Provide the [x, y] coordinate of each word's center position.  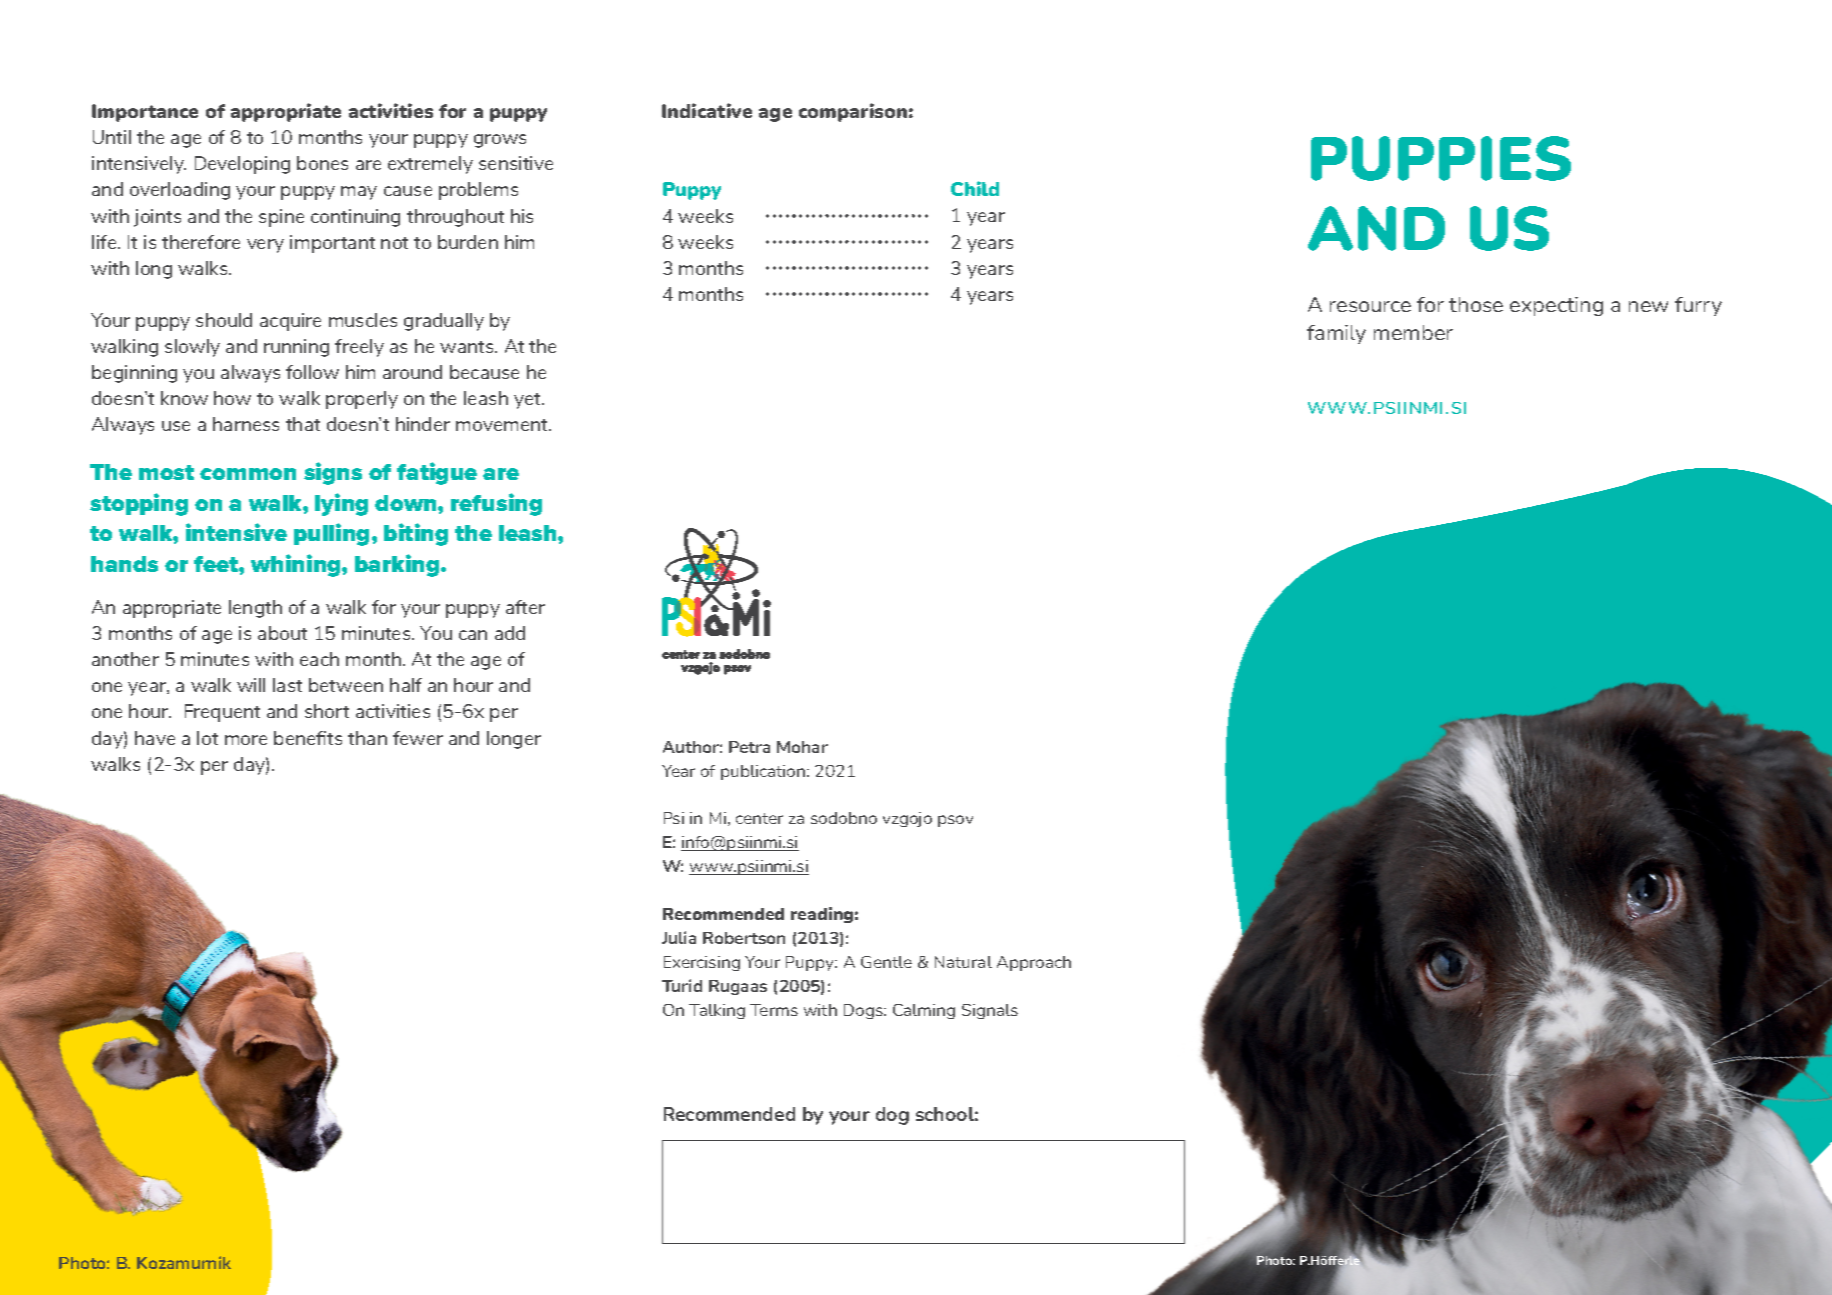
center [759, 818]
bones [322, 163]
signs [333, 473]
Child [975, 188]
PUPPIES [1441, 158]
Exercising [702, 963]
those [1476, 304]
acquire [290, 322]
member [1413, 332]
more [246, 740]
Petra [749, 747]
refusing [496, 504]
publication [764, 772]
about [282, 633]
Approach [1034, 963]
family [1336, 334]
